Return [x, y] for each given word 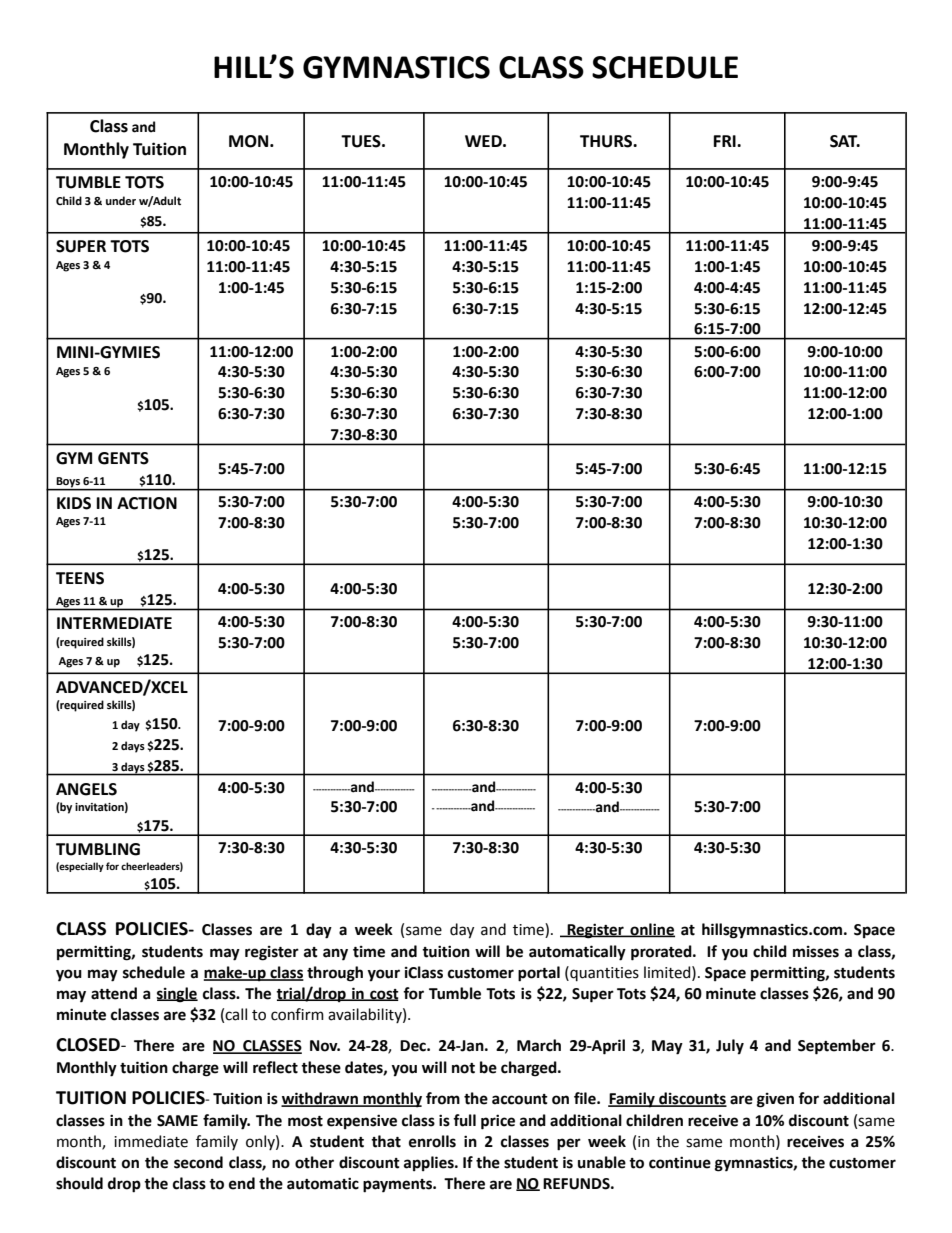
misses [816, 952]
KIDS [74, 503]
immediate [151, 1141]
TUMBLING [98, 849]
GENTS [123, 458]
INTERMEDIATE [114, 623]
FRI [726, 141]
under [121, 200]
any [335, 954]
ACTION [147, 503]
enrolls [432, 1141]
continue [680, 1162]
